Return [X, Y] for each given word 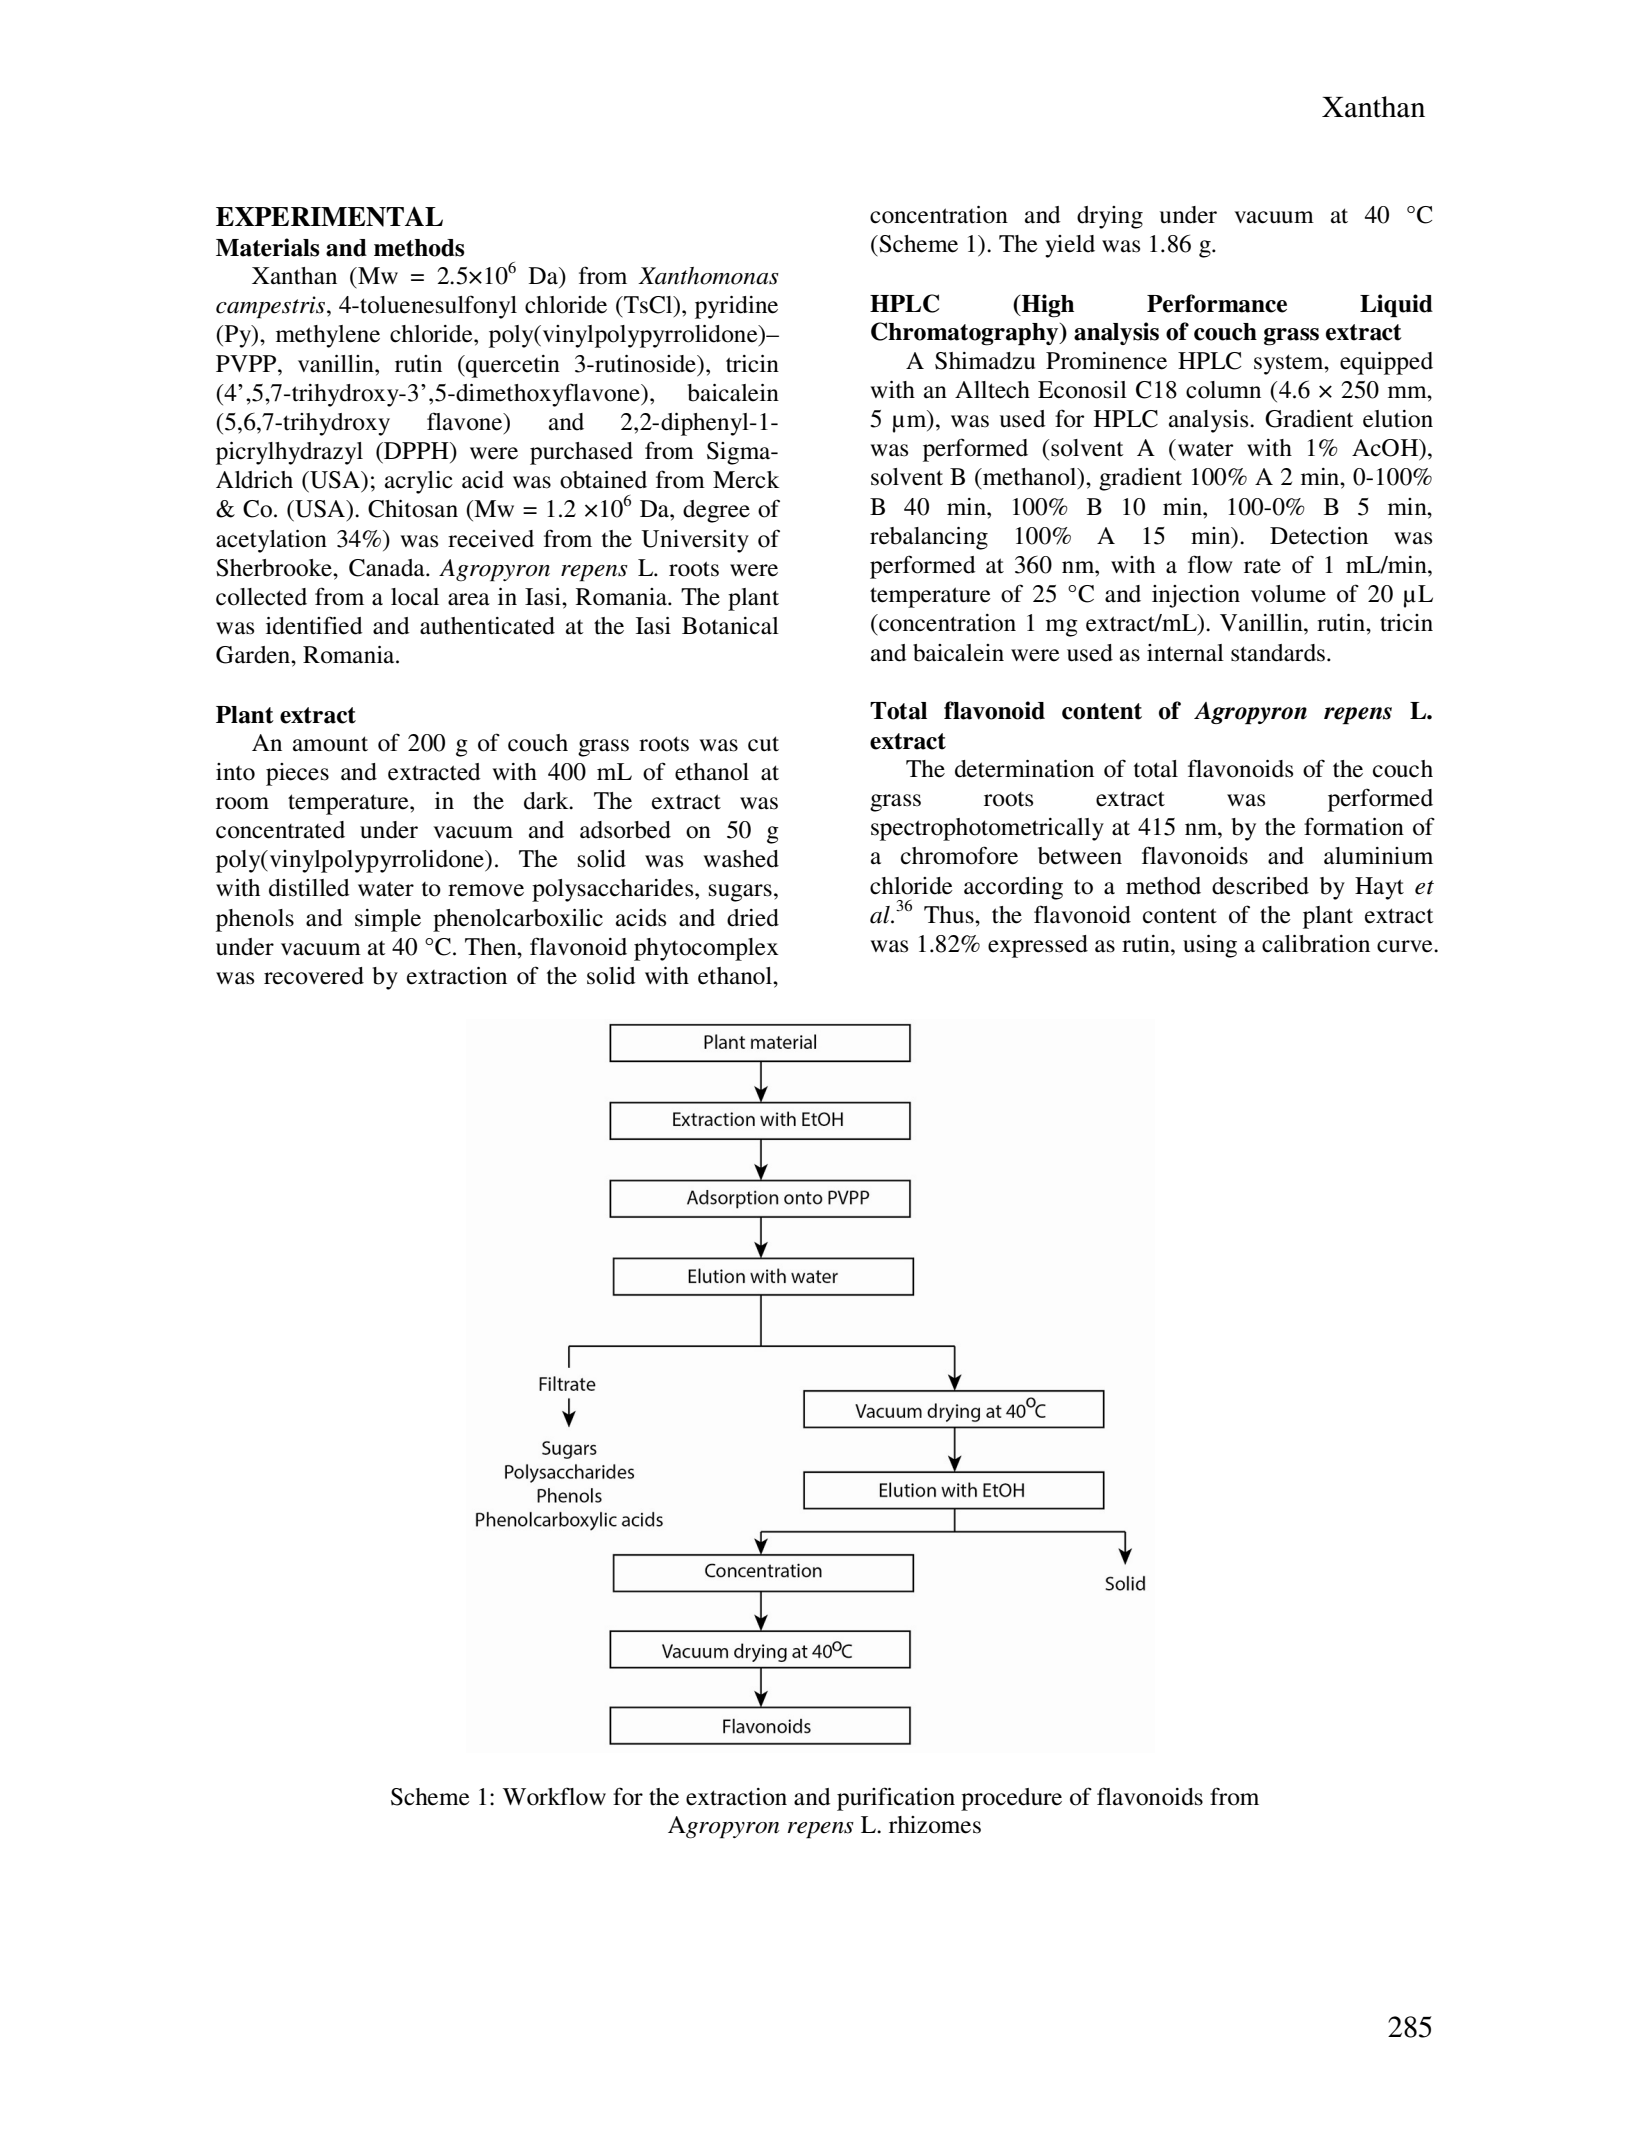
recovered [314, 976]
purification [896, 1799]
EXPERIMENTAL [329, 216]
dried [753, 918]
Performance [1217, 303]
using [1210, 946]
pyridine [736, 307]
